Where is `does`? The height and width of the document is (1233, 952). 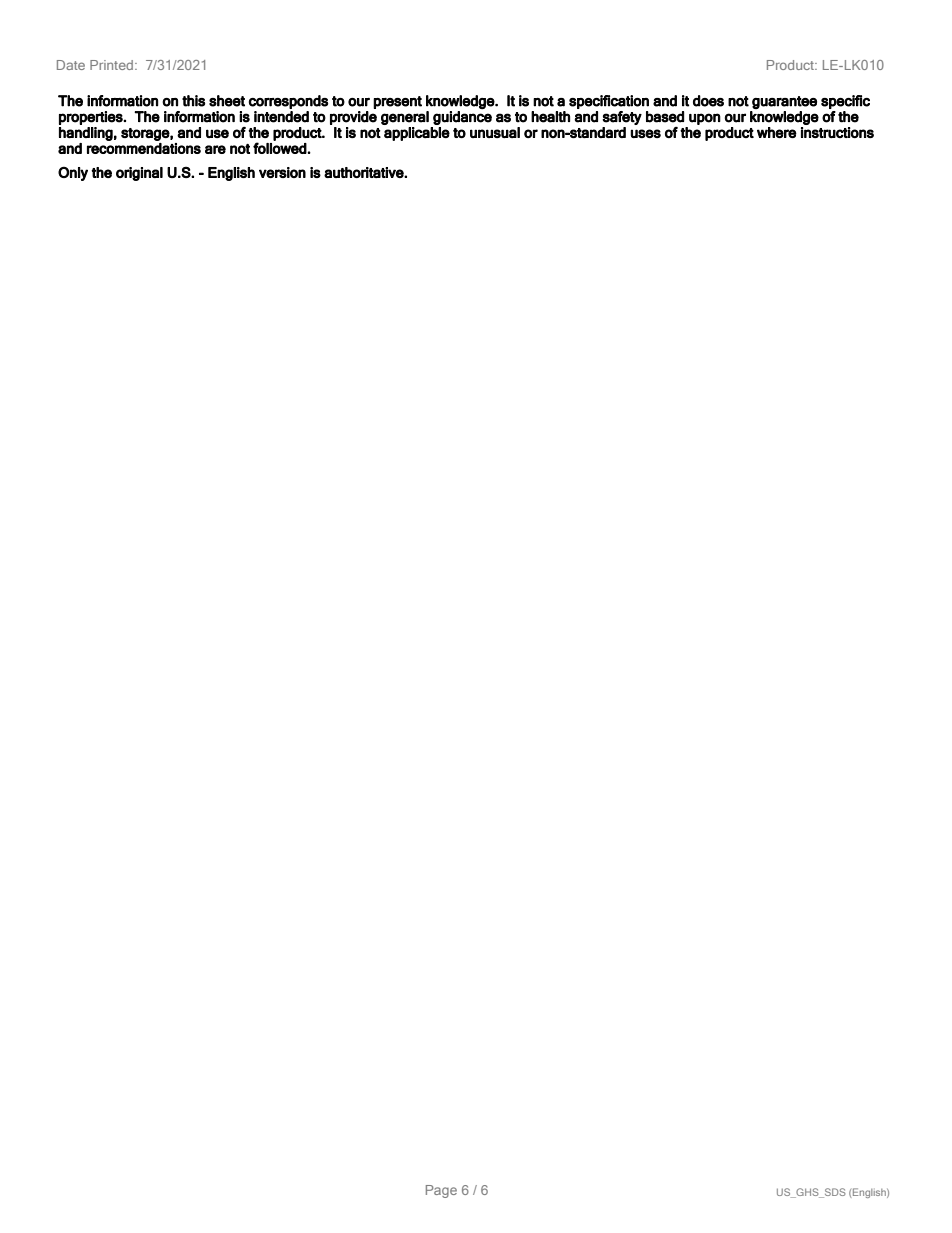 does is located at coordinates (708, 101).
